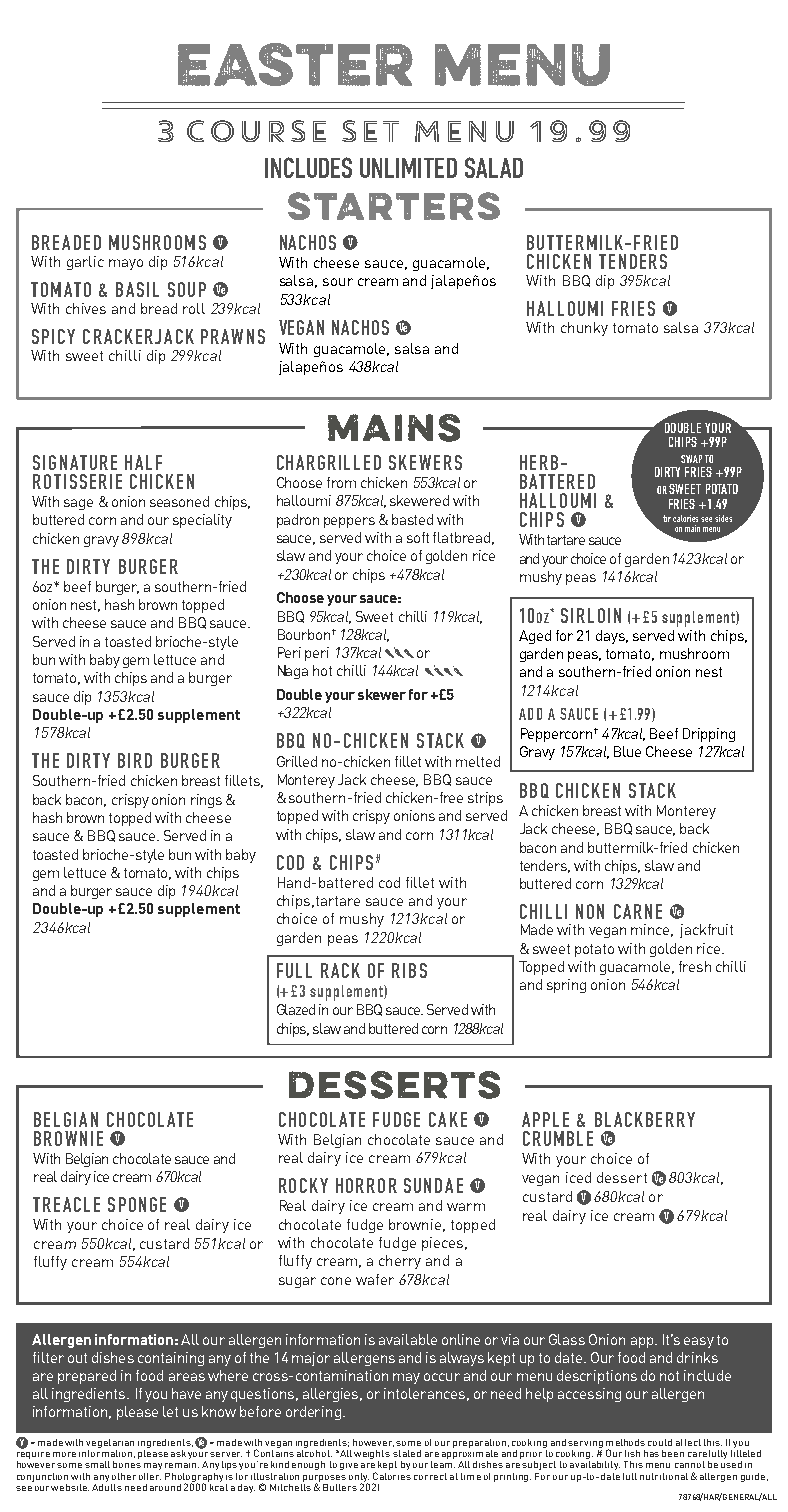  What do you see at coordinates (110, 1443) in the image?
I see `vegetarian` at bounding box center [110, 1443].
